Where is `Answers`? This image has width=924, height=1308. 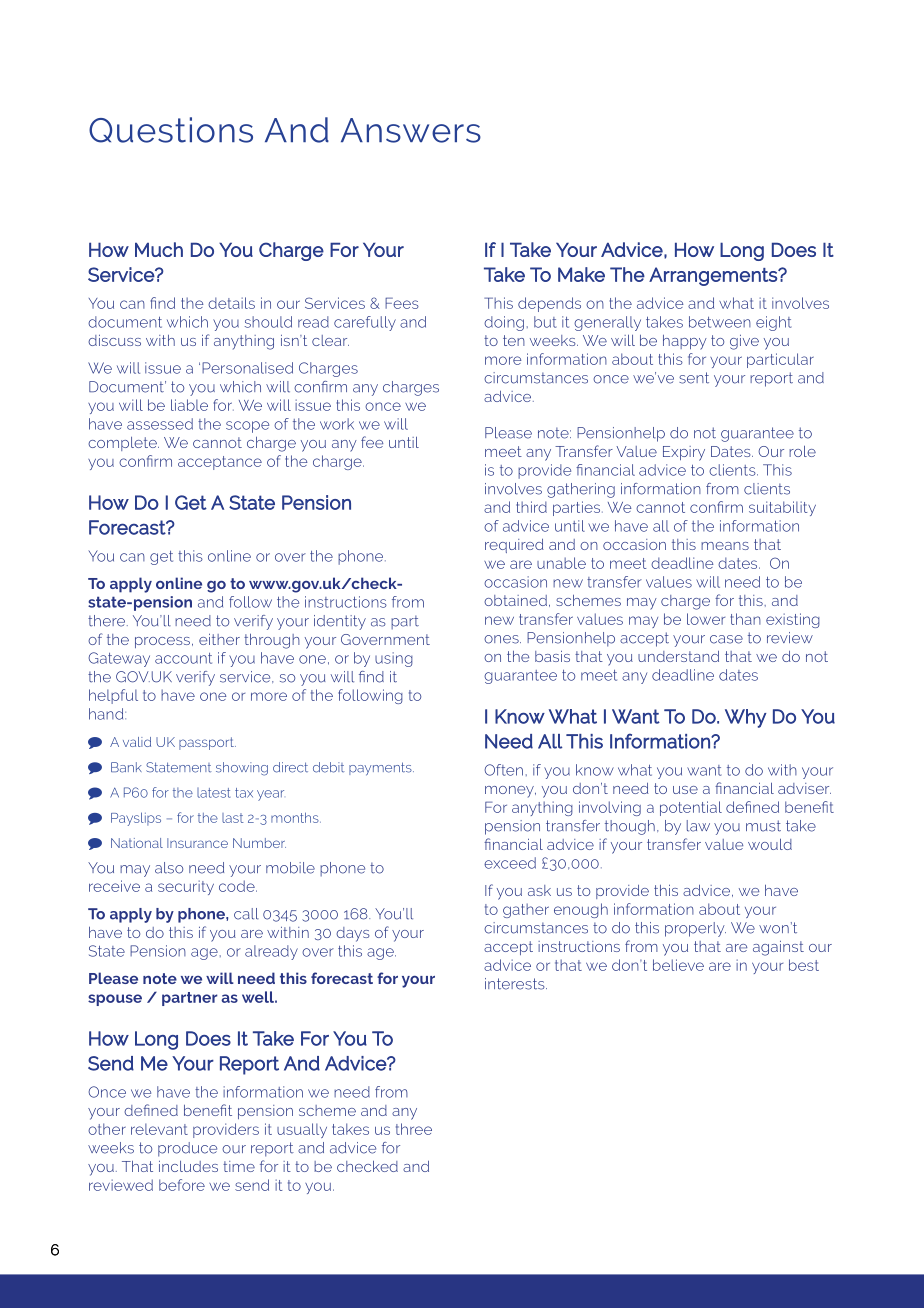
Answers is located at coordinates (411, 130).
